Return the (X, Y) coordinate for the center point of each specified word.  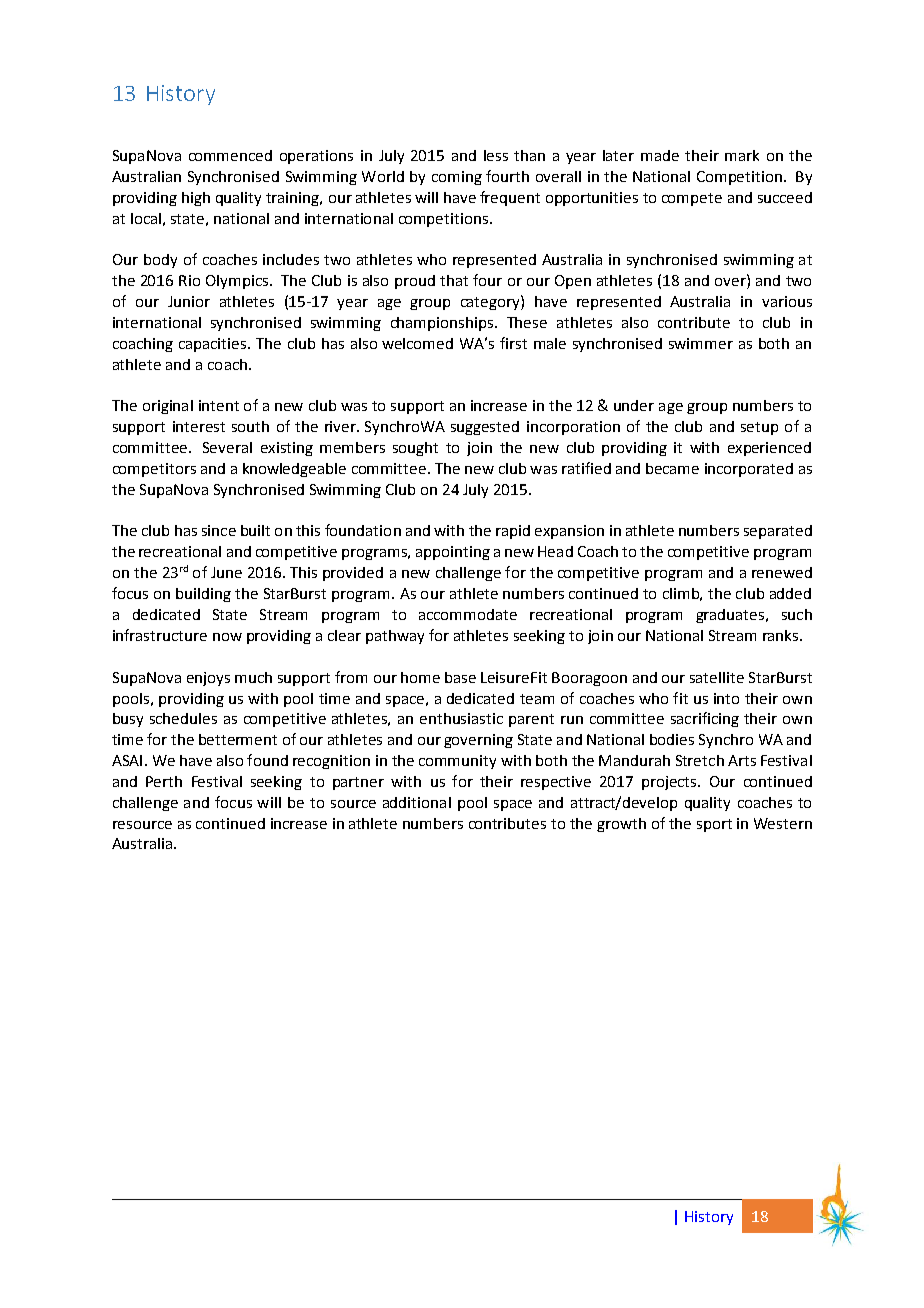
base (460, 677)
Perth (164, 781)
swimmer (701, 343)
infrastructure (160, 635)
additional (417, 802)
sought (415, 449)
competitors (154, 470)
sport (714, 825)
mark (742, 155)
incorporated (749, 470)
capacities (214, 345)
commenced (230, 155)
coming (457, 178)
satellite (717, 677)
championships (443, 324)
